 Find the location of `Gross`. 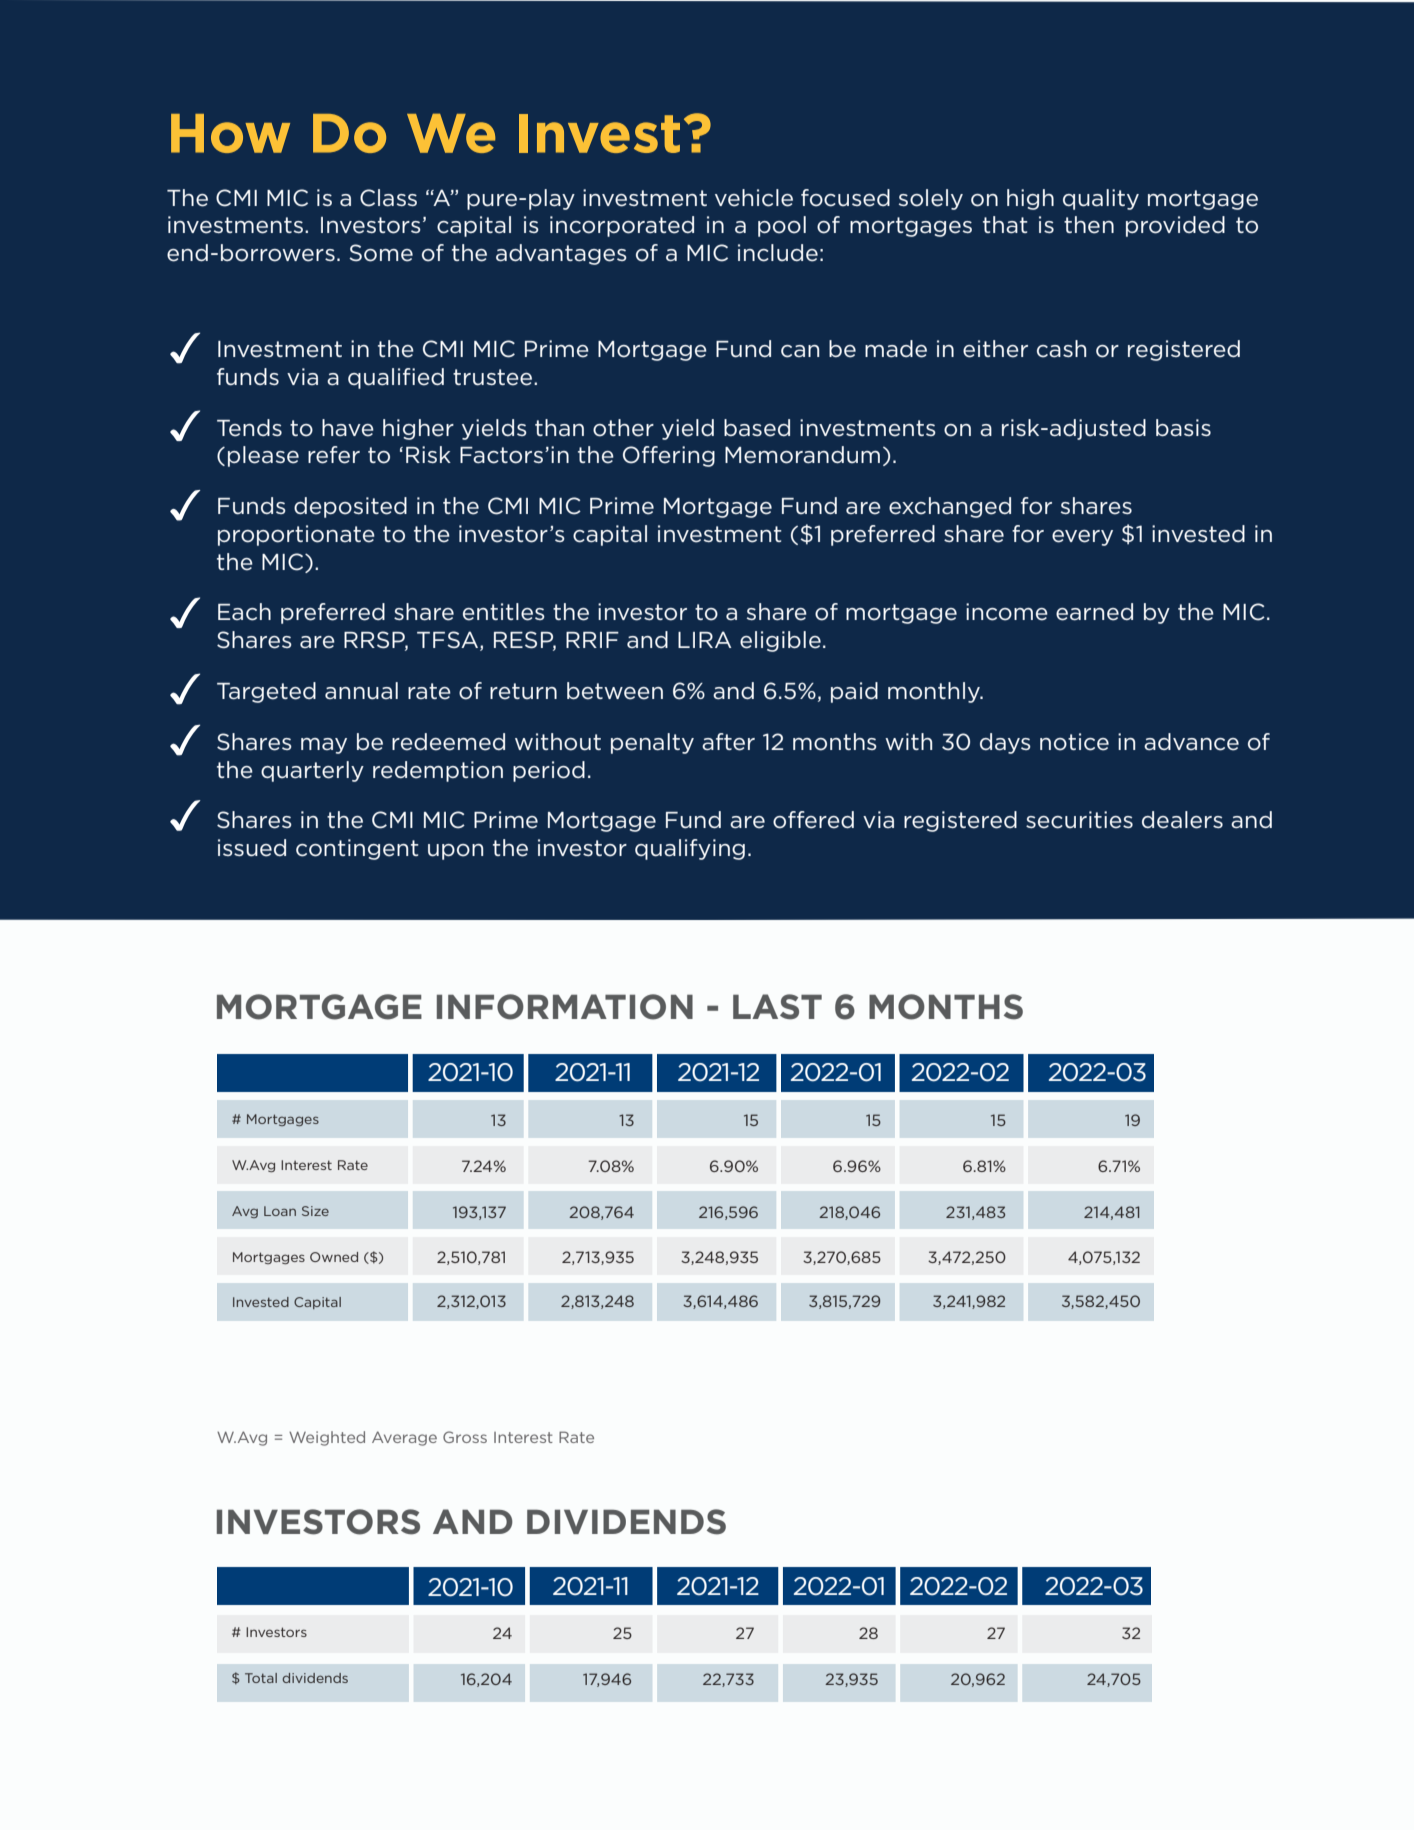

Gross is located at coordinates (465, 1437).
